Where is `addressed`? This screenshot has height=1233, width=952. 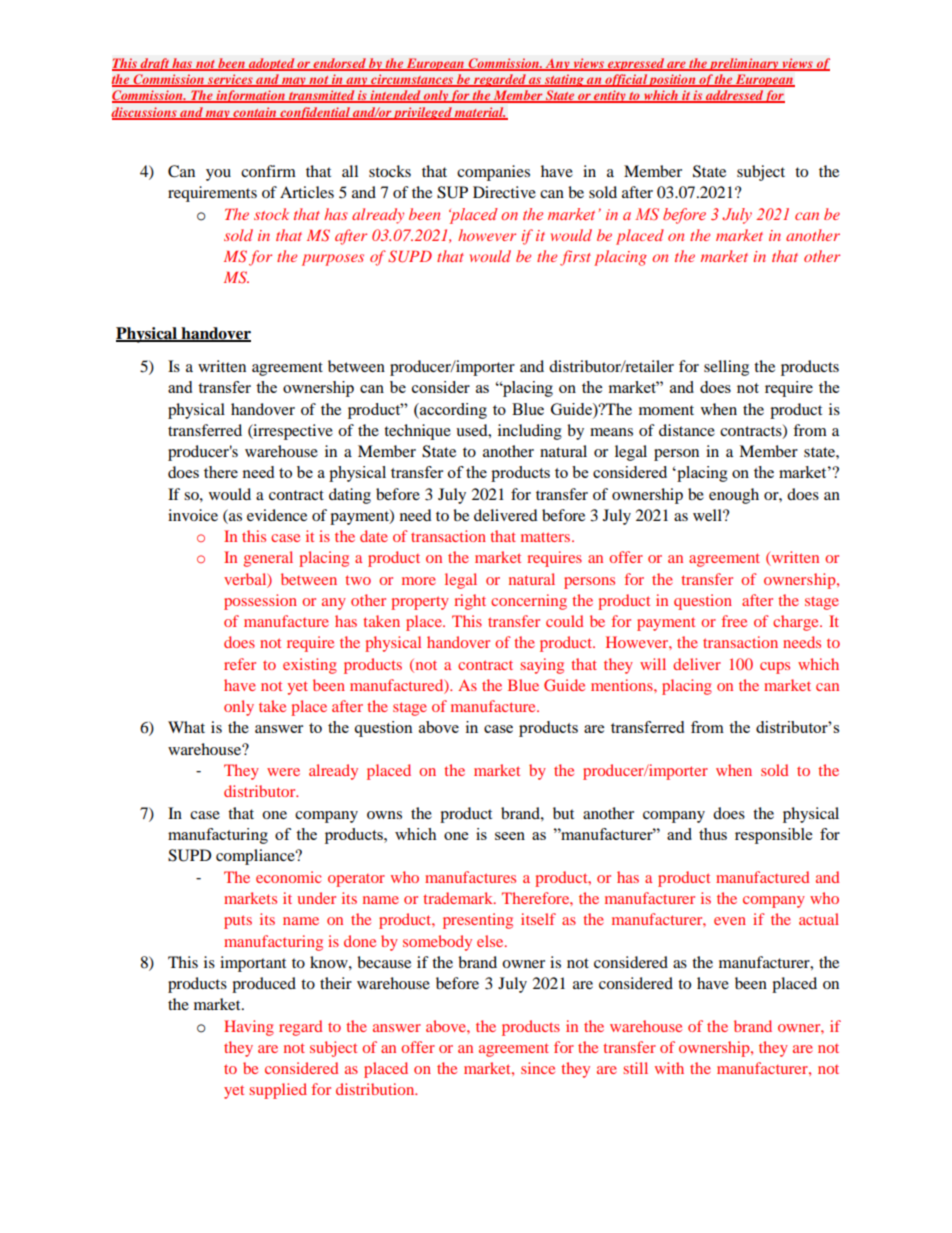
addressed is located at coordinates (734, 96).
